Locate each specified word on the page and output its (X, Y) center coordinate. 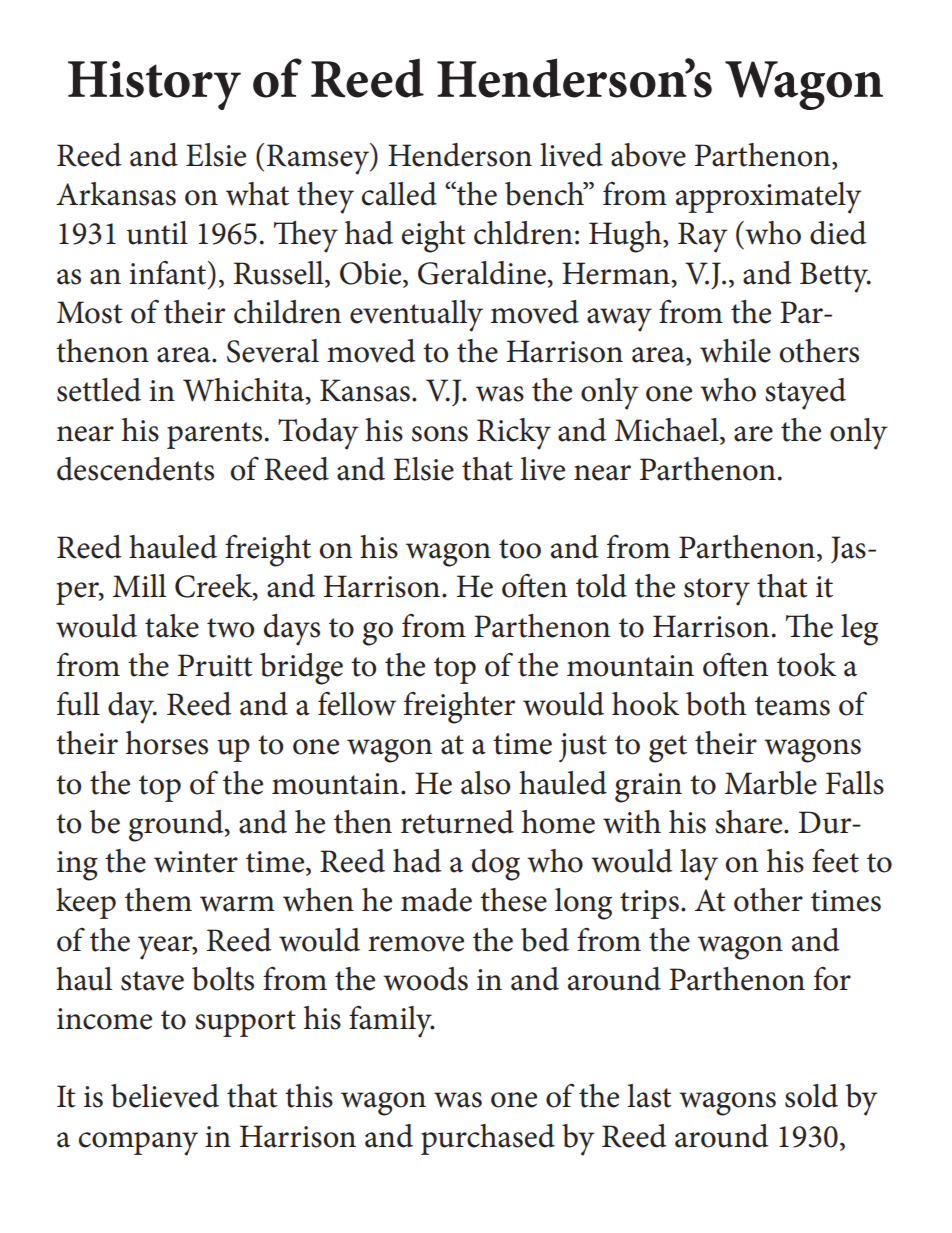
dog (496, 865)
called (399, 194)
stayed (805, 394)
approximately (768, 198)
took (806, 665)
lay (699, 865)
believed (165, 1096)
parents (214, 435)
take (172, 626)
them (158, 900)
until (157, 233)
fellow (357, 703)
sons (440, 434)
